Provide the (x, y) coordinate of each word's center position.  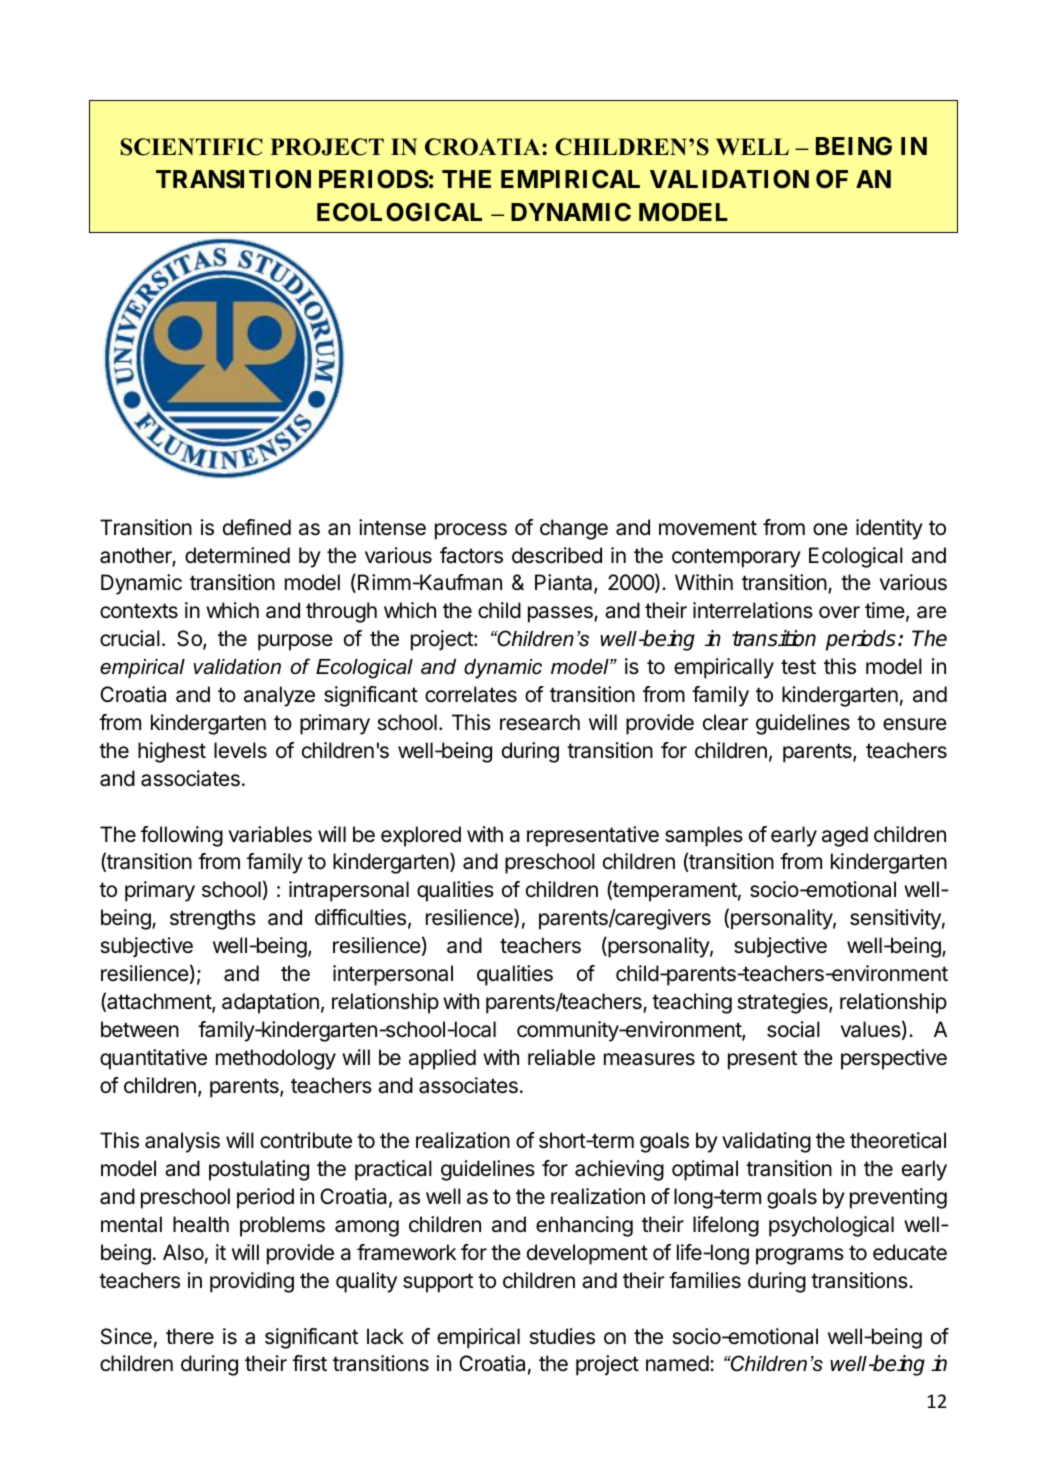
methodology (276, 1059)
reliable (561, 1057)
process (471, 531)
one (830, 529)
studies (562, 1336)
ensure (915, 724)
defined (257, 527)
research (540, 722)
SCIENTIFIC (191, 147)
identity (889, 529)
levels (240, 750)
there (190, 1336)
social (793, 1029)
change (574, 529)
